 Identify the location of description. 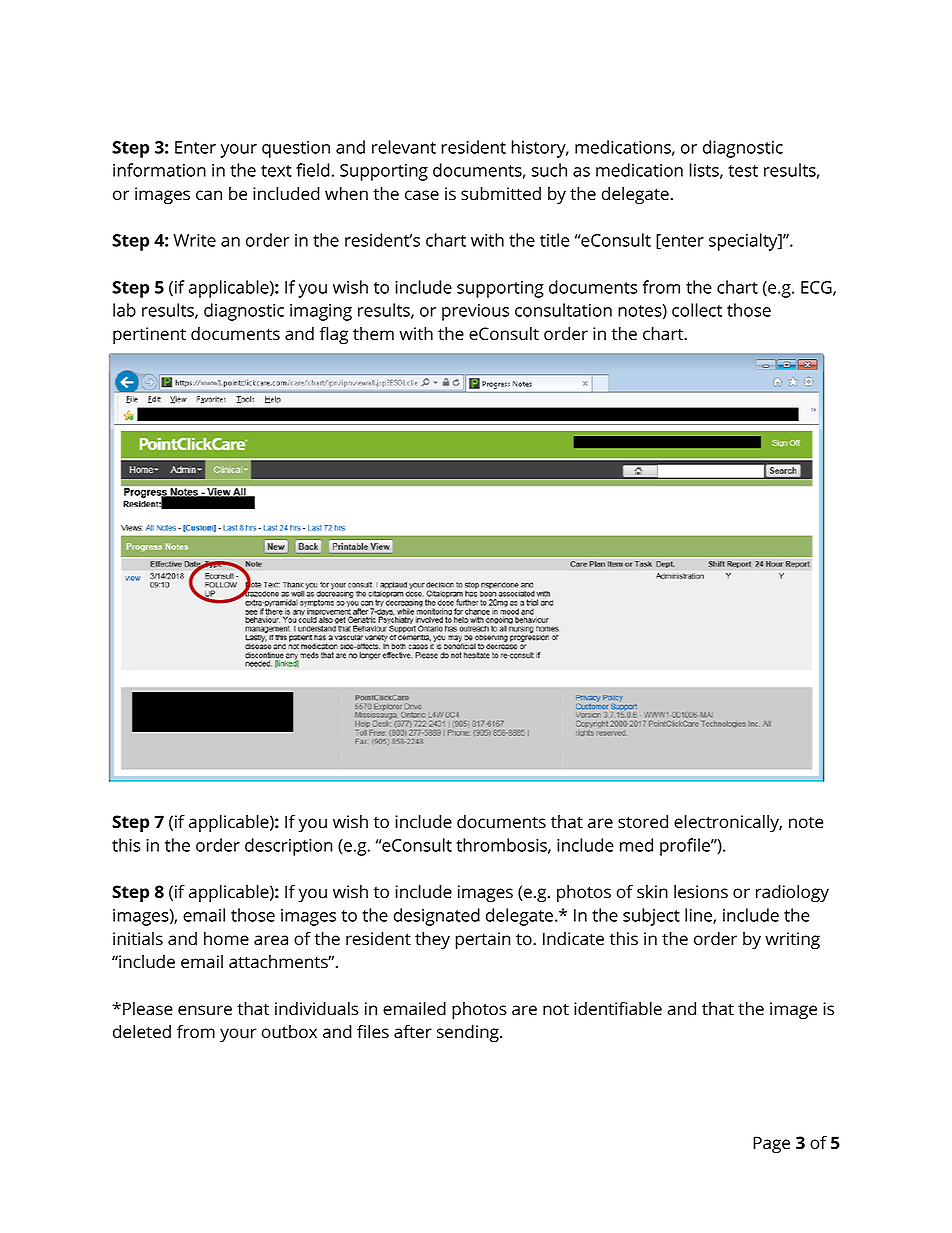
(289, 847).
